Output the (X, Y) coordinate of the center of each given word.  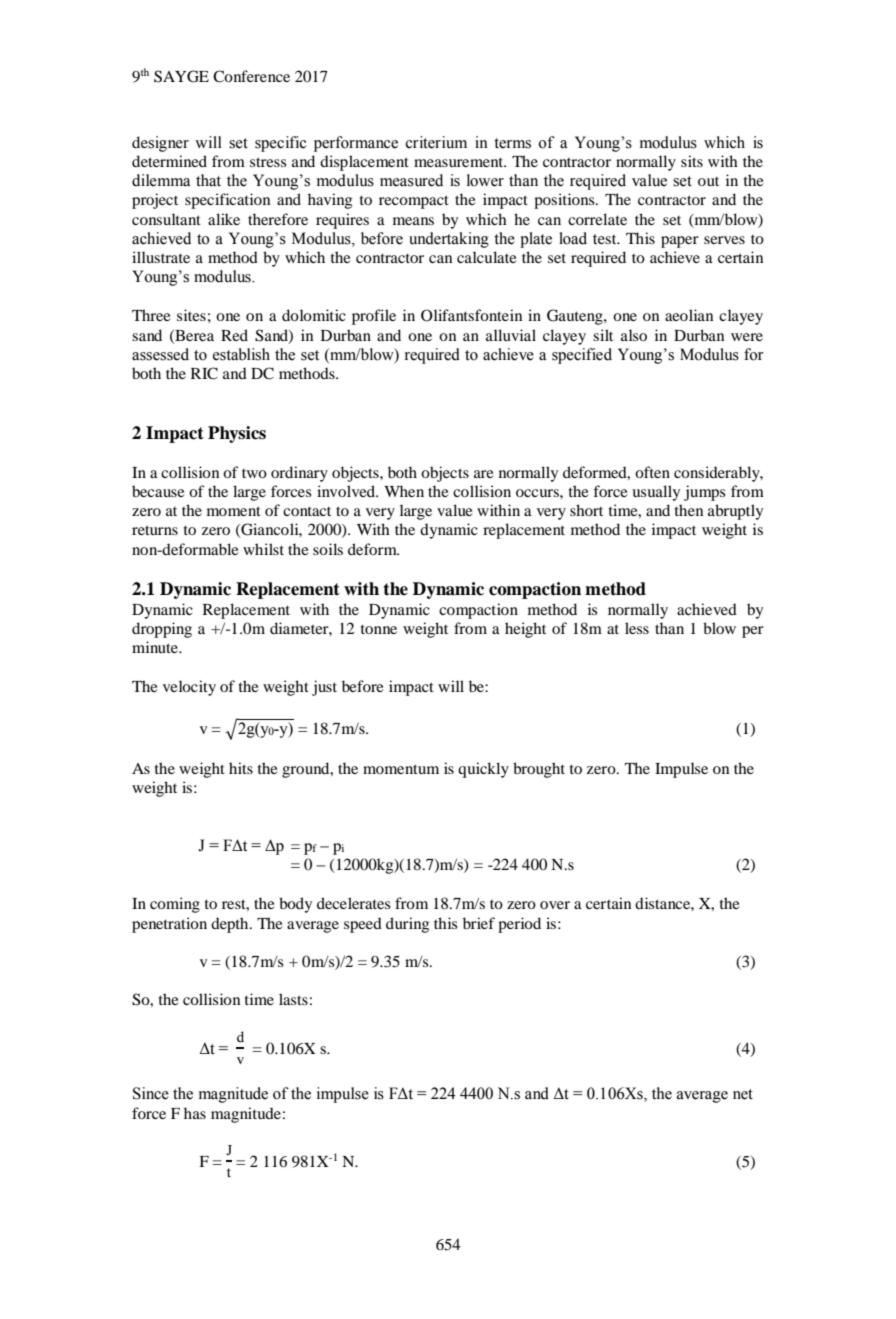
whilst (263, 549)
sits (692, 161)
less (637, 628)
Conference (251, 76)
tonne (379, 629)
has (195, 1113)
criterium (436, 142)
